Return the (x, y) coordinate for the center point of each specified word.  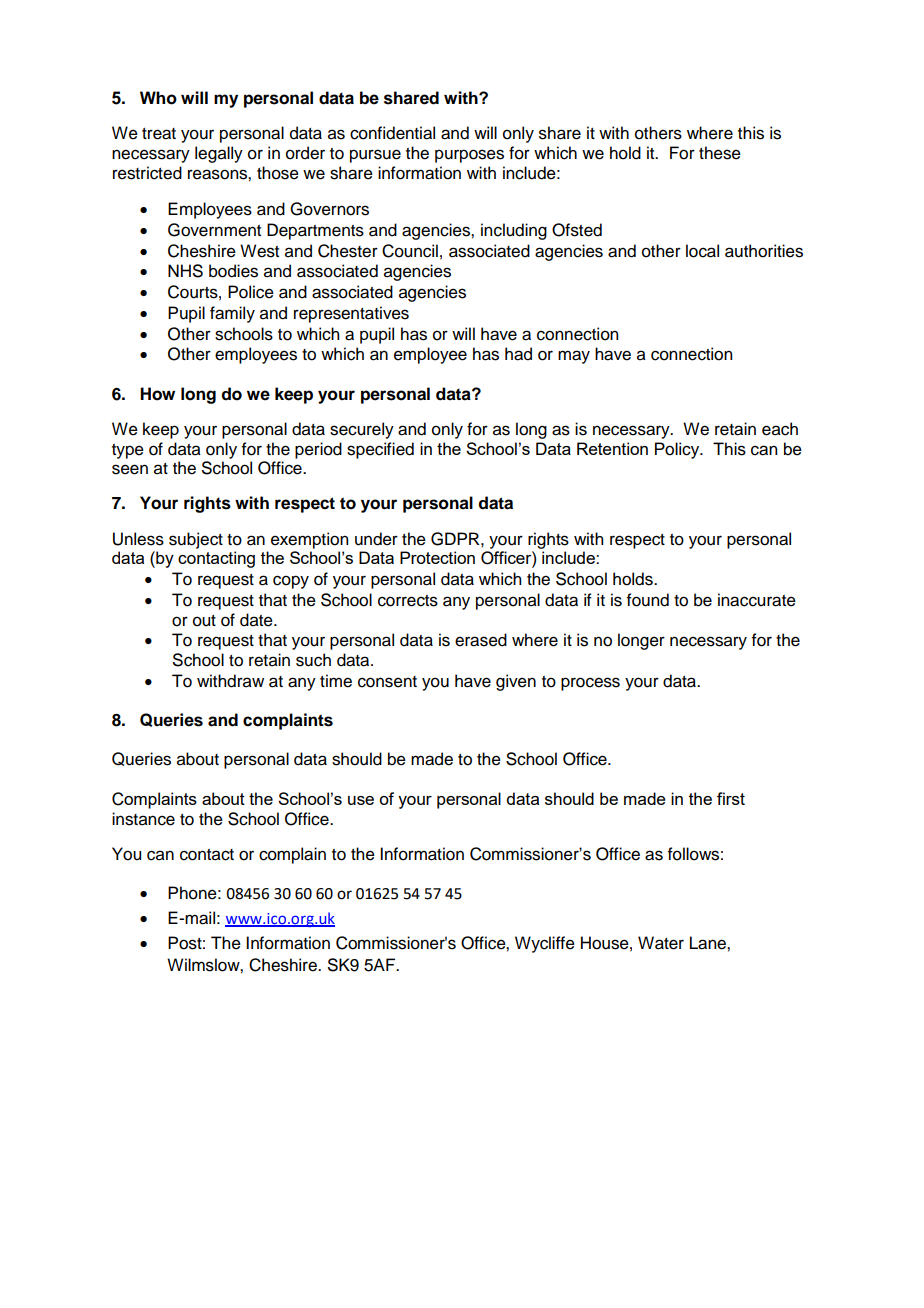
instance (143, 819)
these (720, 153)
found (648, 600)
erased (481, 640)
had (518, 354)
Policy (678, 450)
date (257, 620)
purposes (469, 156)
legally (219, 154)
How (157, 394)
